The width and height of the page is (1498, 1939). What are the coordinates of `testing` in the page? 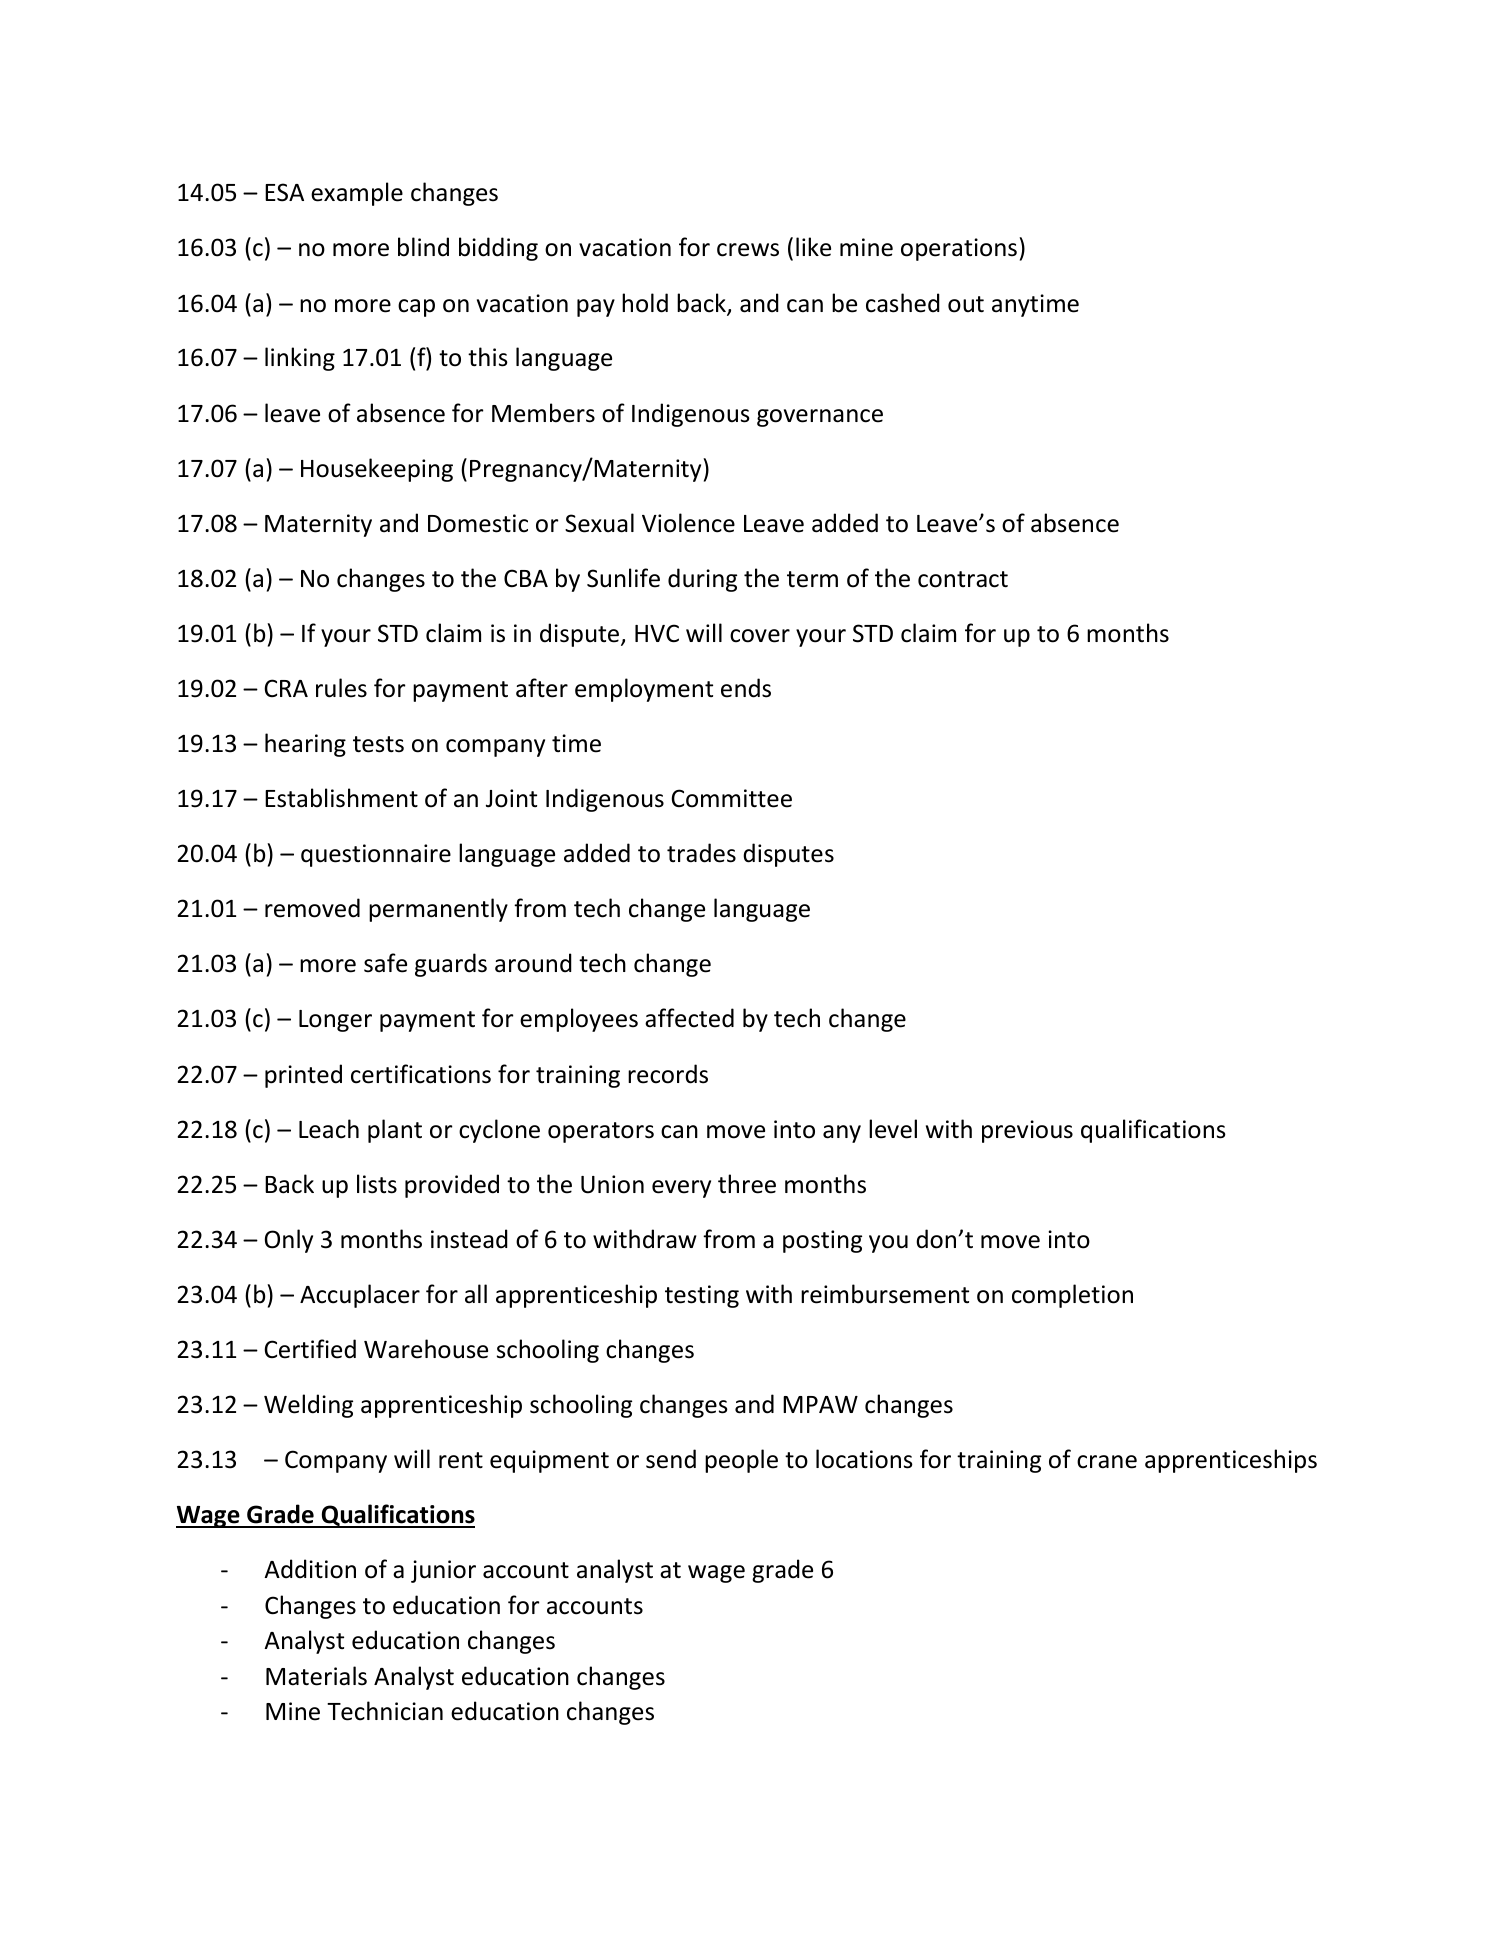 It's located at (702, 1296).
